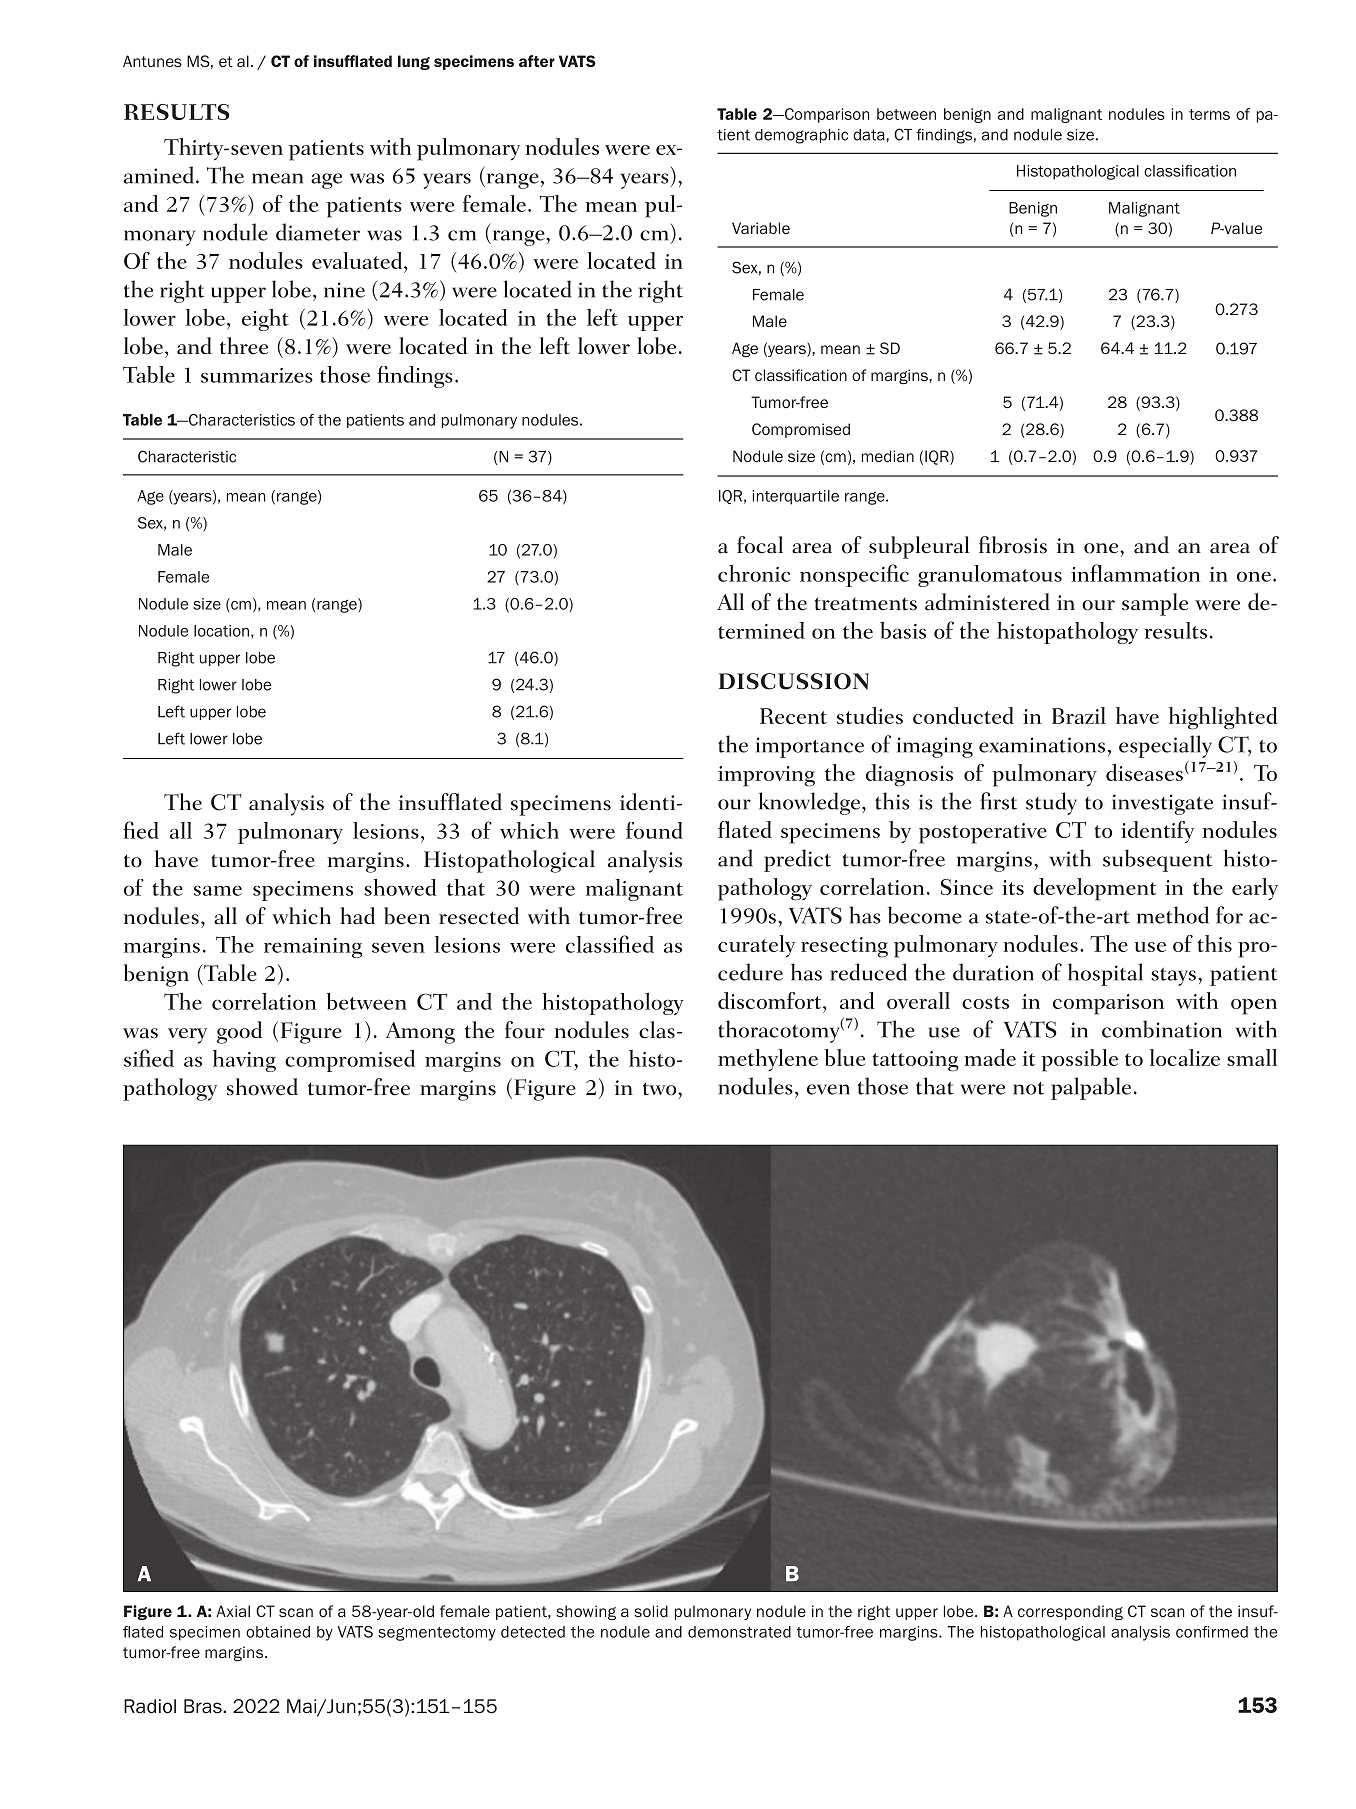  Describe the element at coordinates (1135, 573) in the page. I see `inflammation` at that location.
